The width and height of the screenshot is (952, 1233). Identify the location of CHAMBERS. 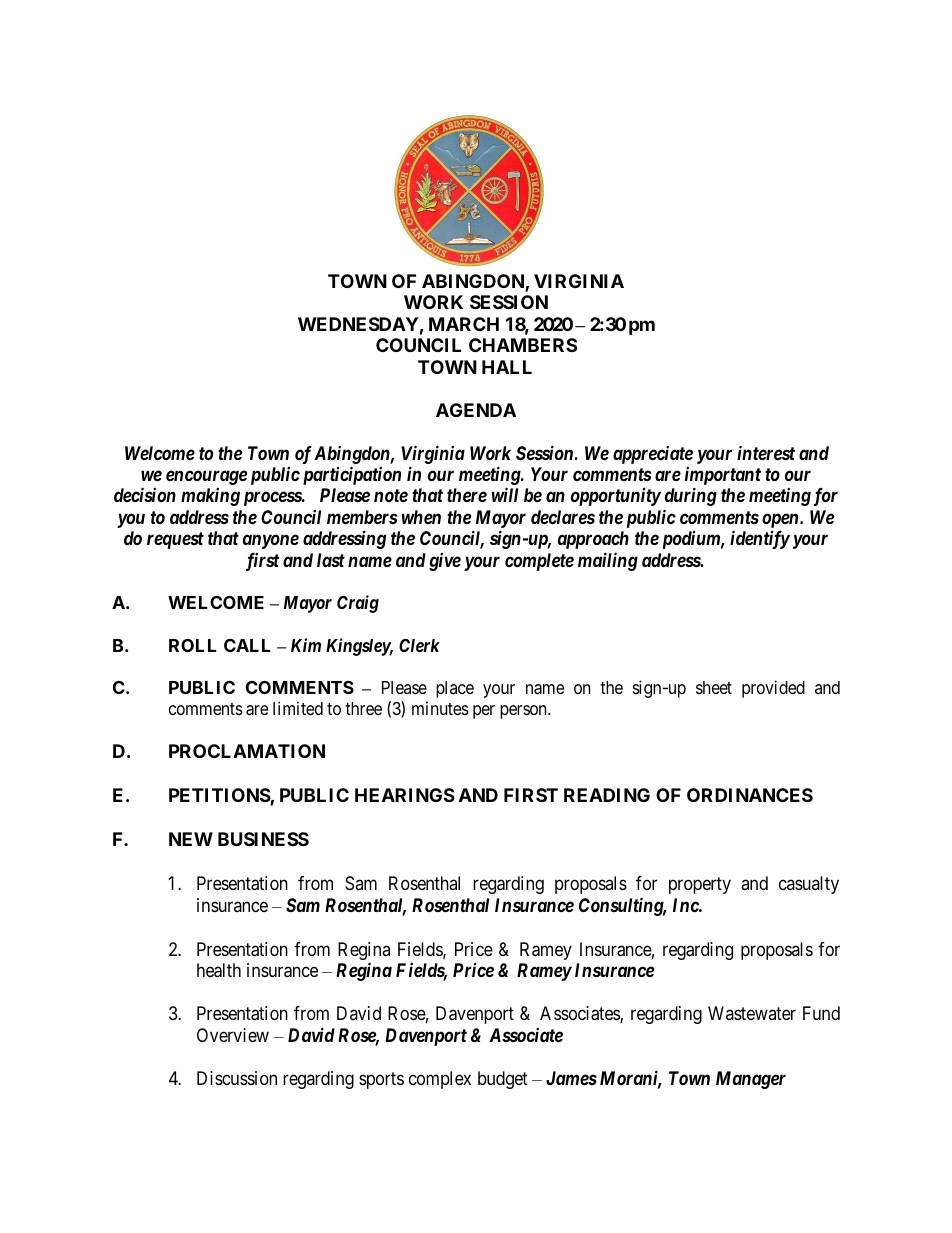
(523, 345).
